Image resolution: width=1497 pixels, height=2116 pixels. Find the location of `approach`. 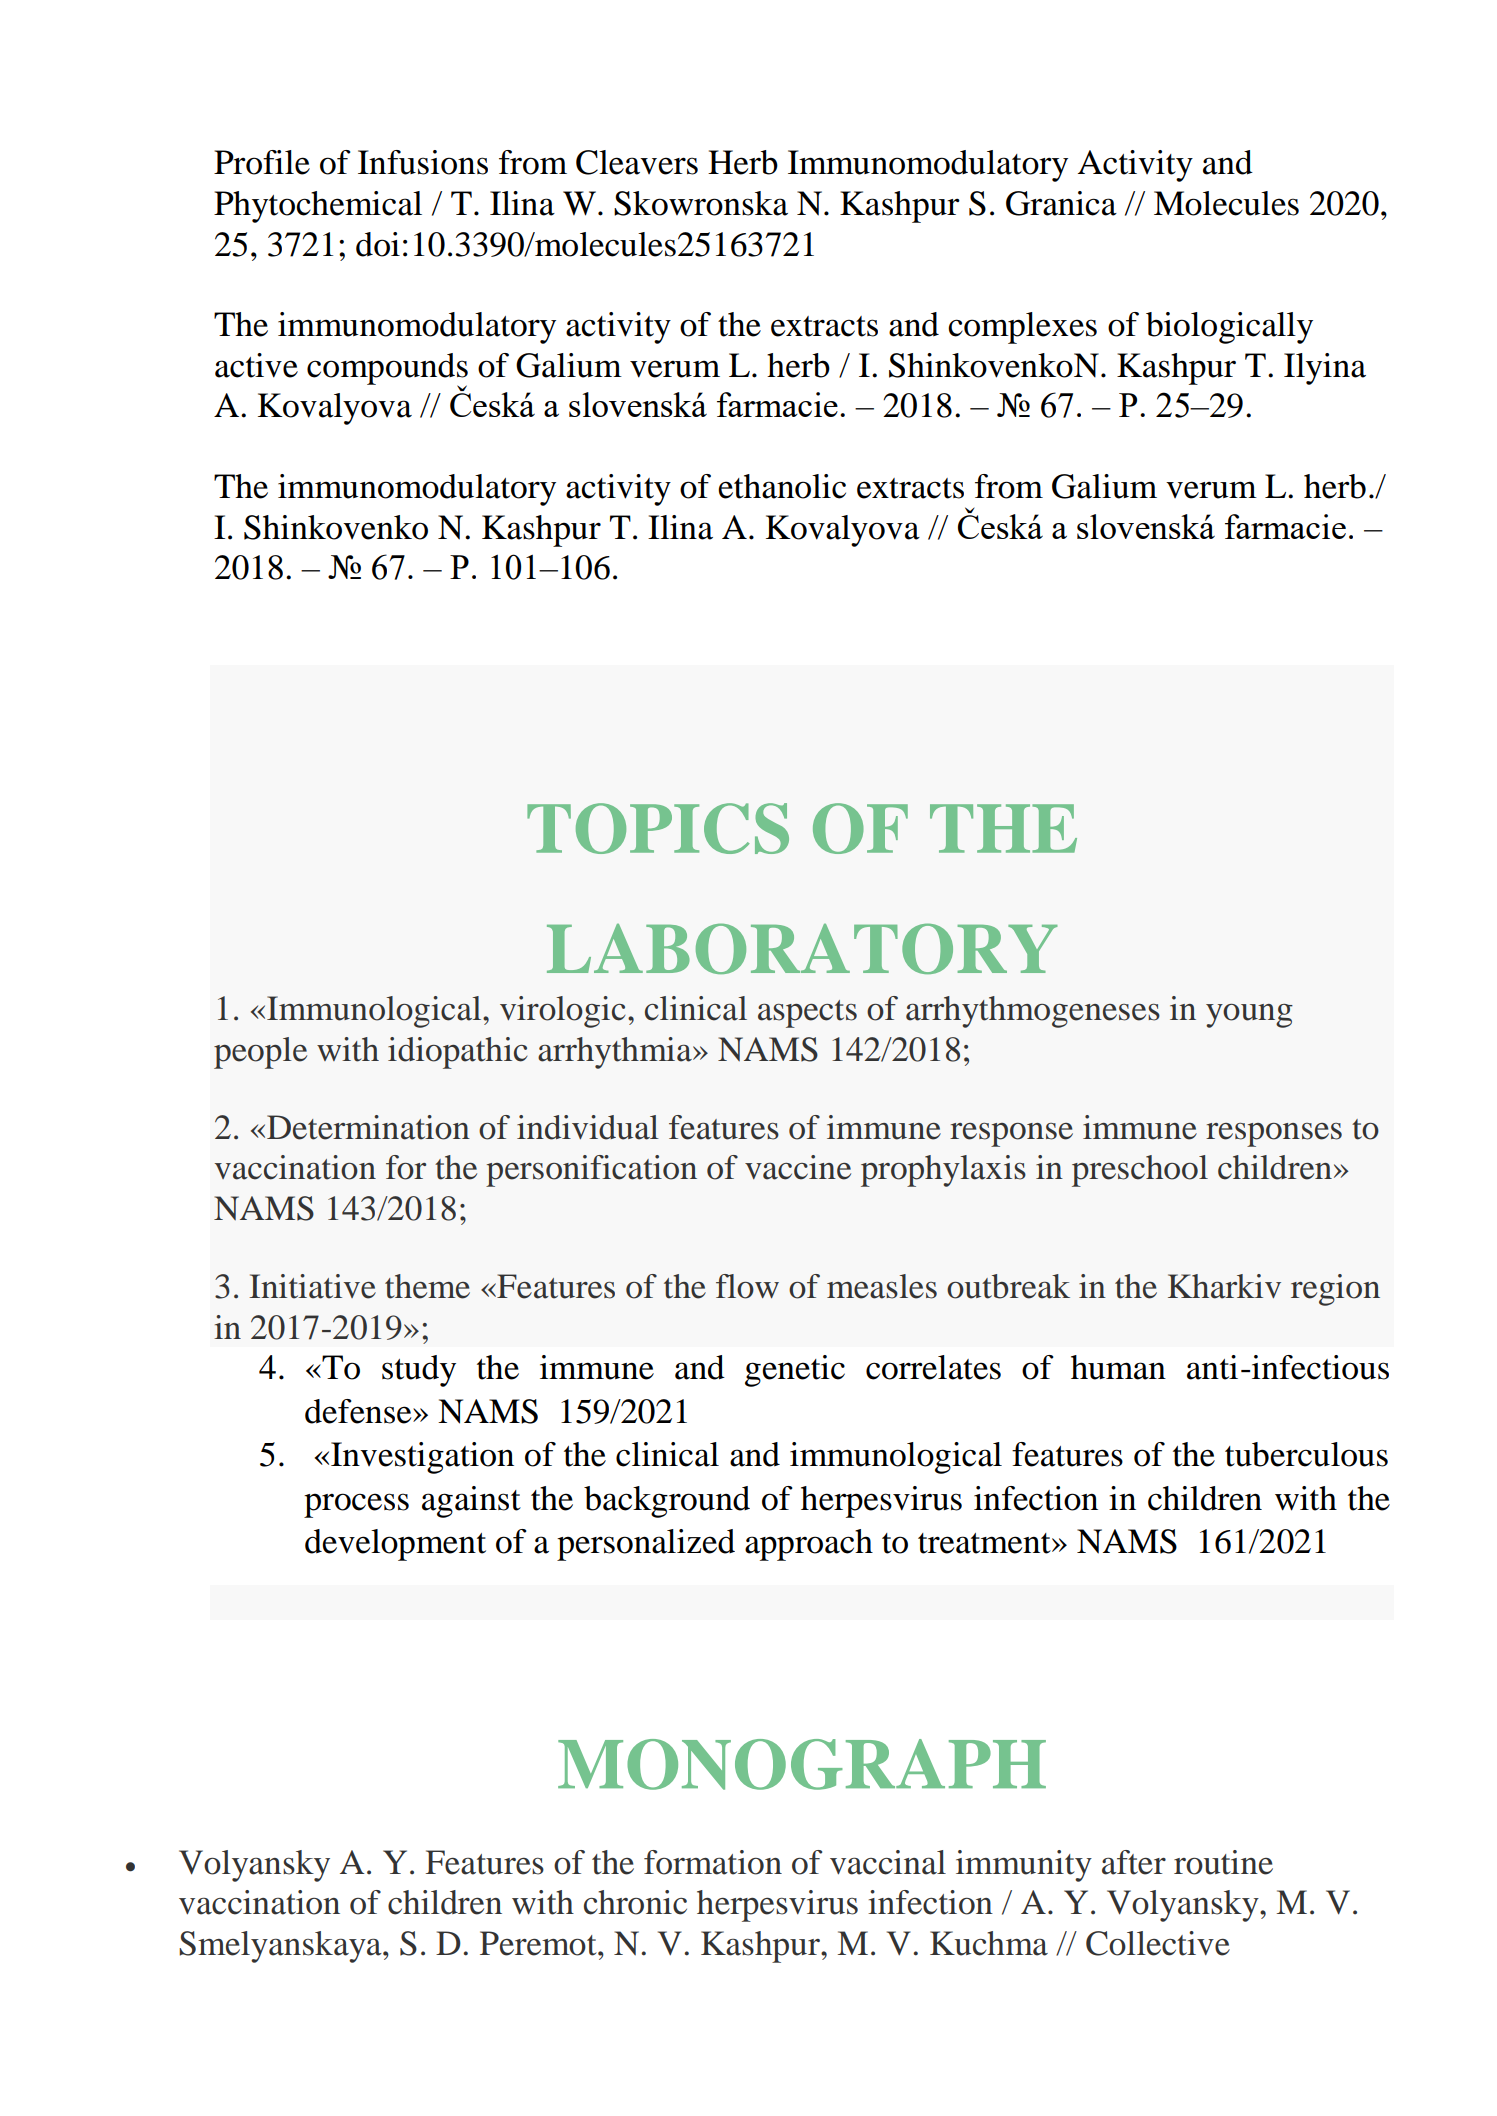

approach is located at coordinates (809, 1545).
